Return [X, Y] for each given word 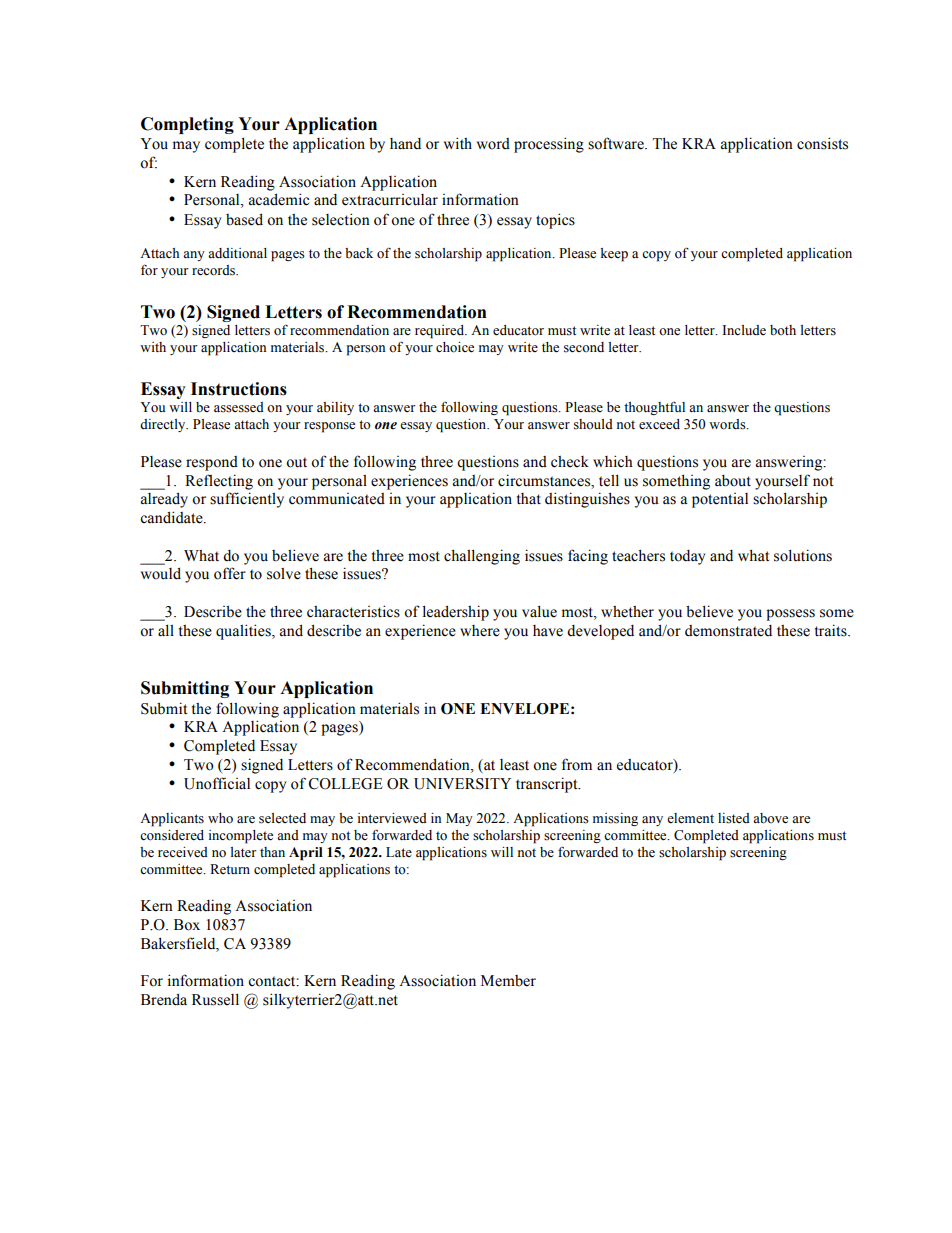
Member [508, 981]
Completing [187, 125]
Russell [215, 999]
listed [734, 818]
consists [822, 143]
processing [549, 145]
